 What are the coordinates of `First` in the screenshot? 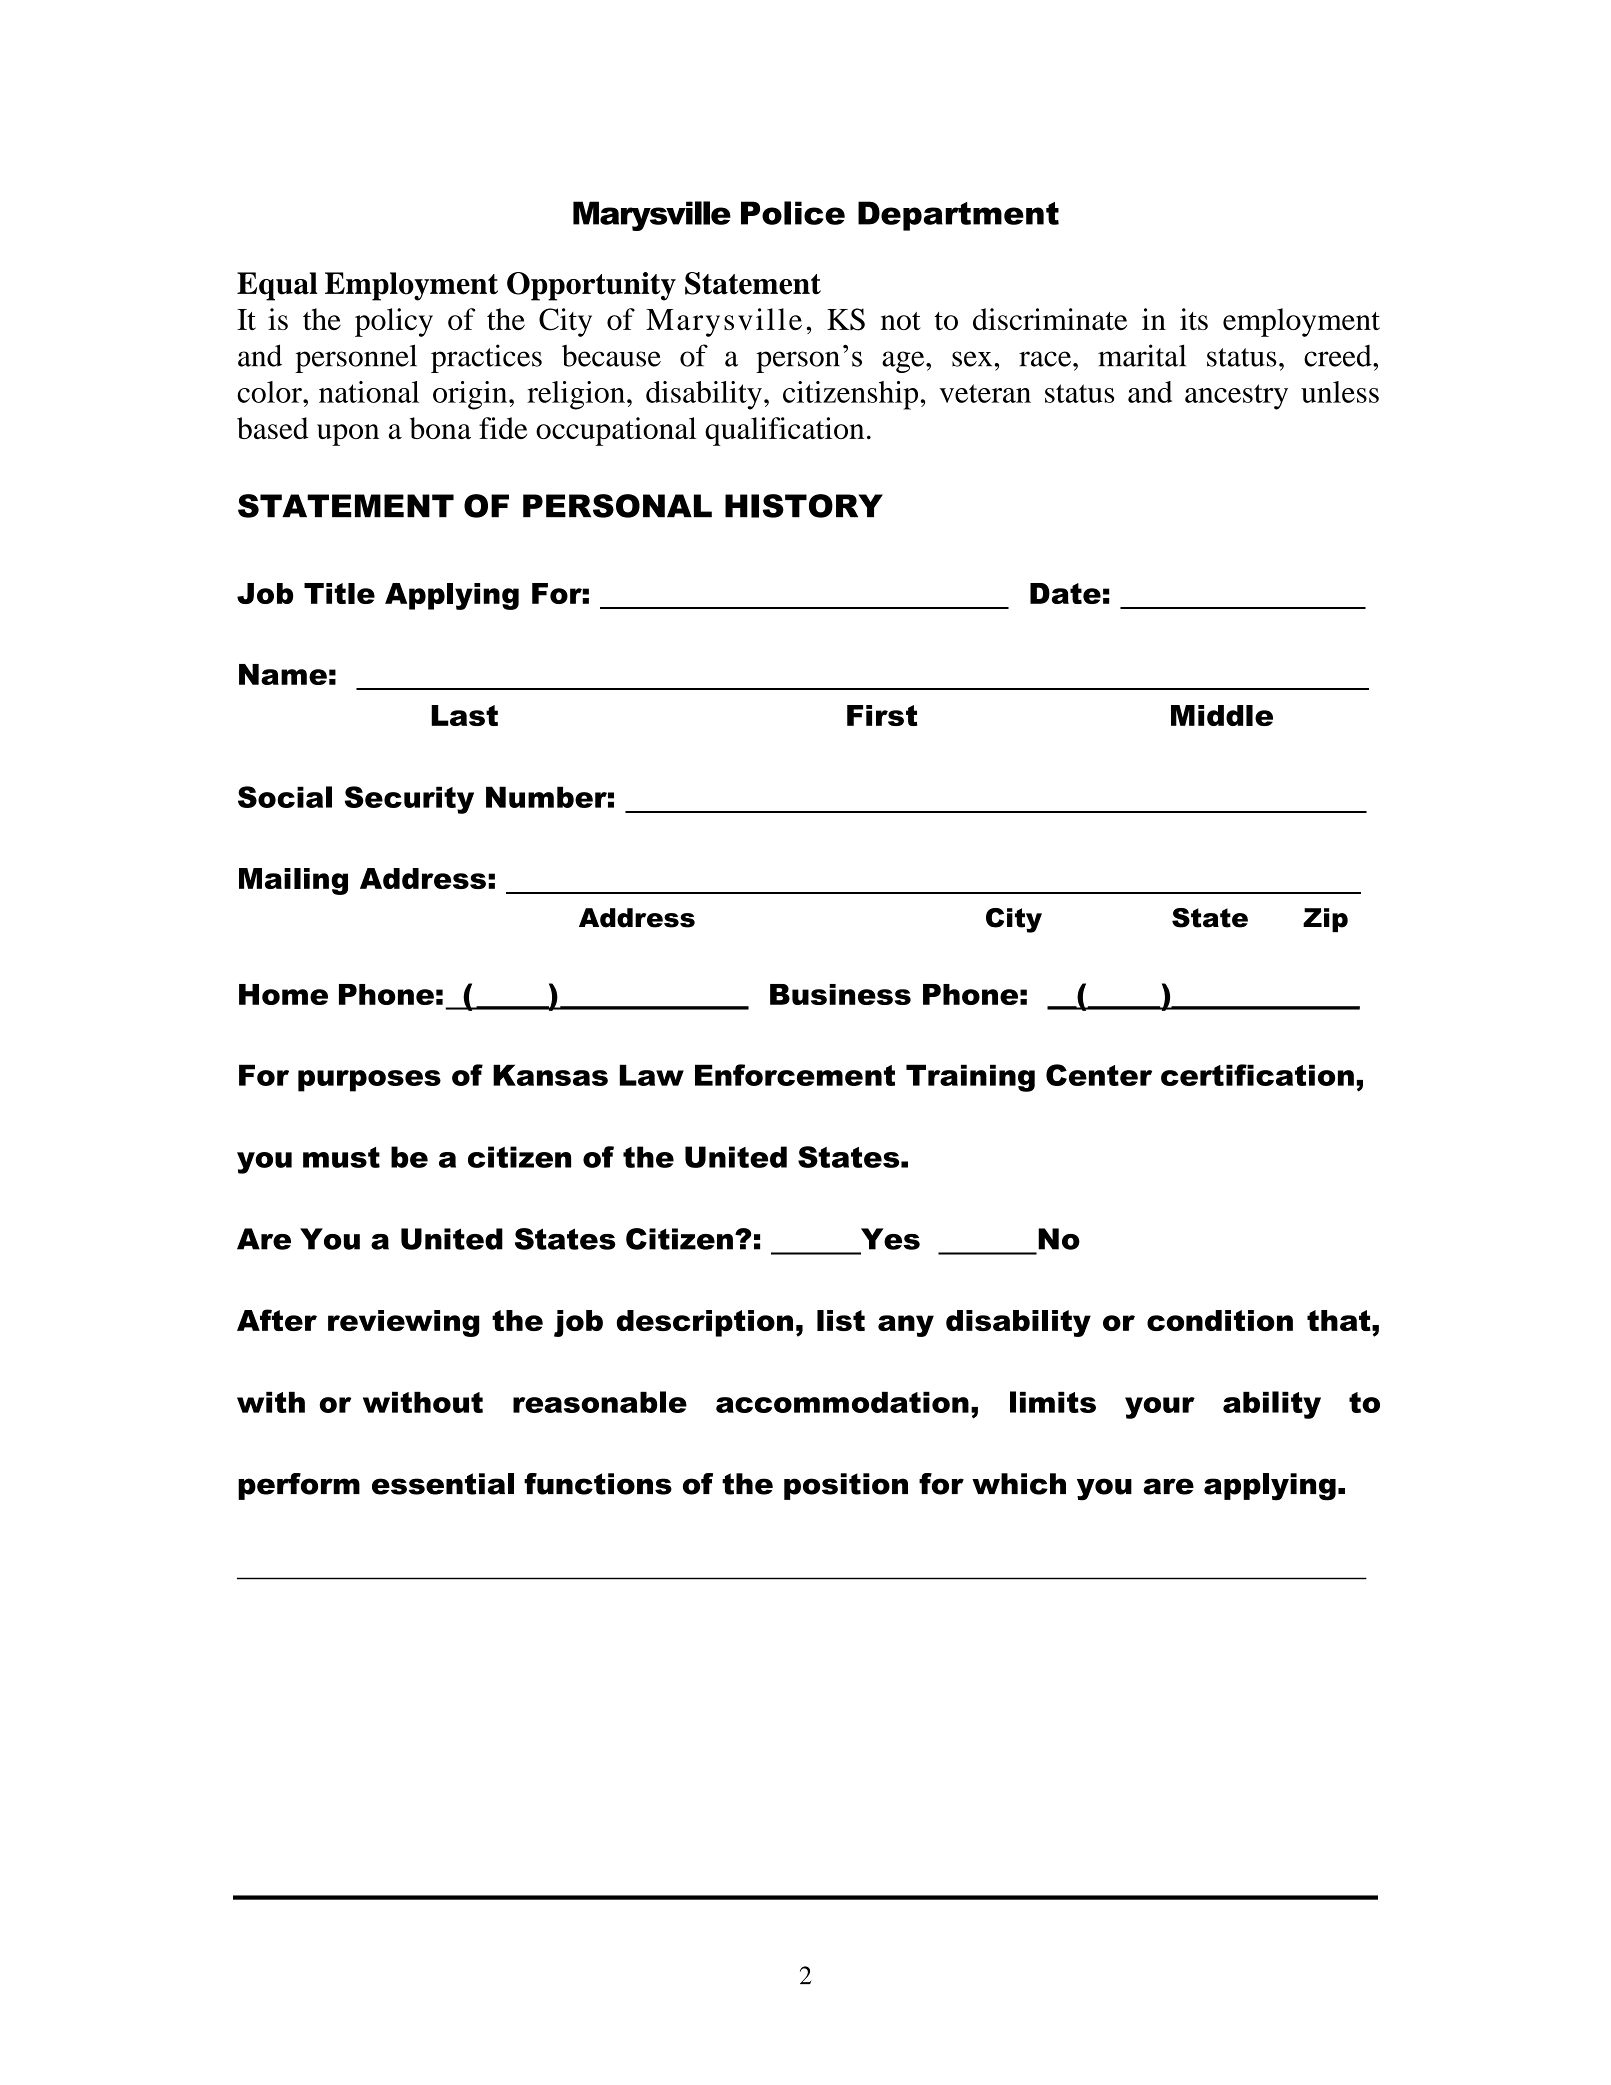 It's located at (882, 715).
